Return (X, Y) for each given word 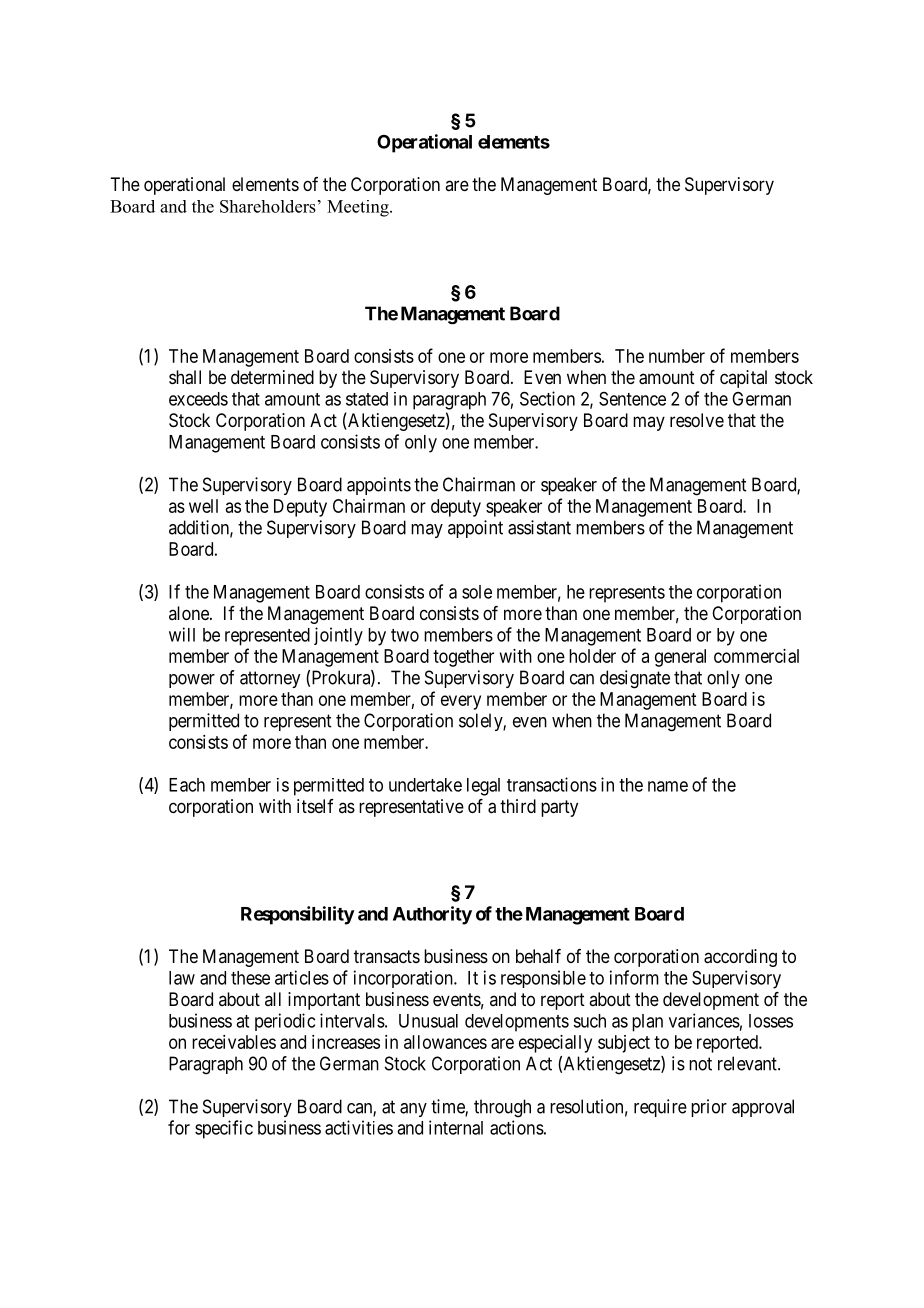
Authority (432, 915)
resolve (697, 420)
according (740, 958)
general (680, 658)
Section (547, 398)
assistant (539, 527)
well (203, 506)
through (502, 1108)
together (463, 658)
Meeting (359, 208)
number (677, 356)
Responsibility (298, 915)
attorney (270, 679)
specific (224, 1129)
